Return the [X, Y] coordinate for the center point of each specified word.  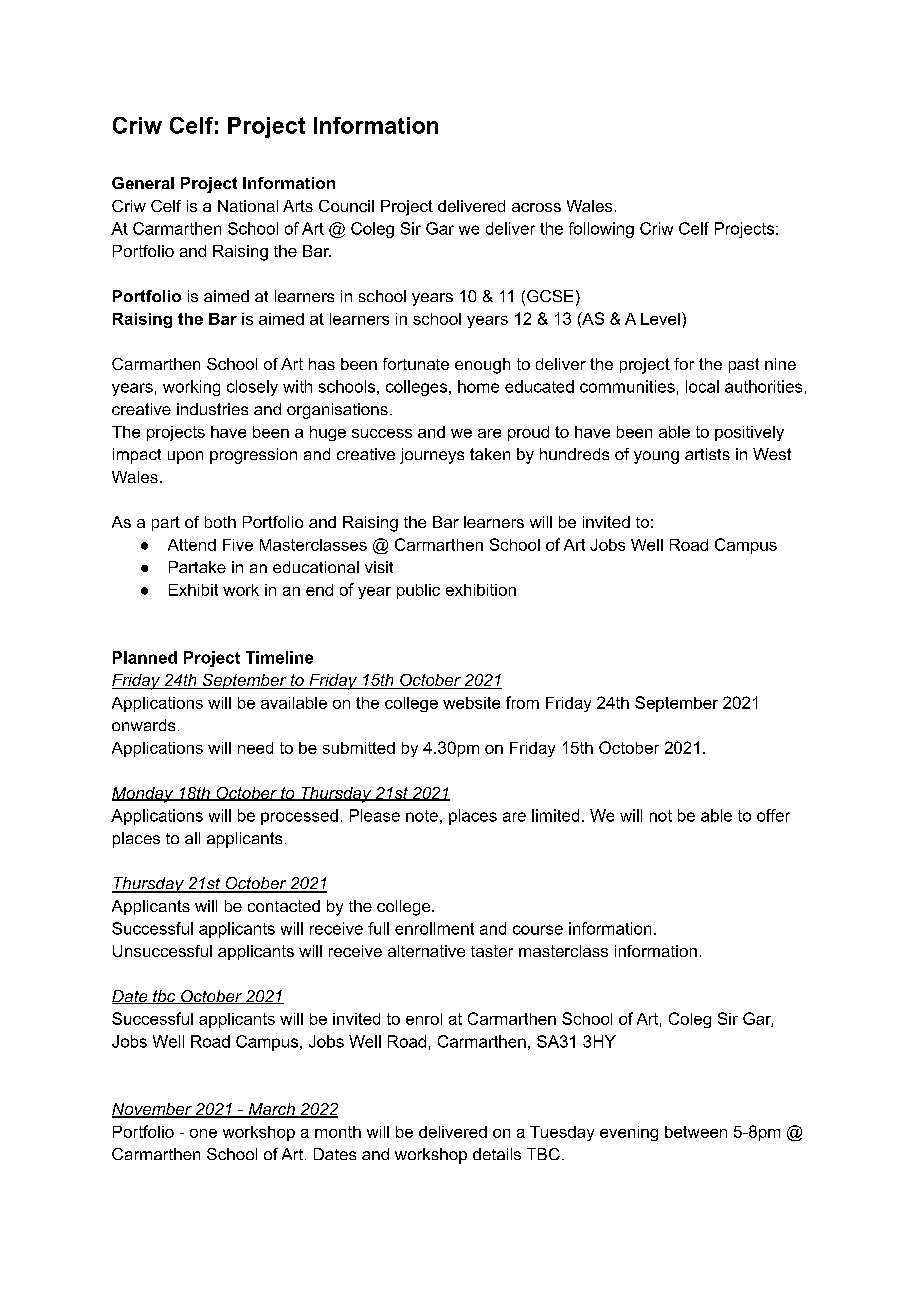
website [471, 703]
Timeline [279, 657]
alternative [426, 951]
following [601, 230]
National [248, 206]
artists [707, 454]
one [203, 1133]
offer [773, 815]
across [536, 207]
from [522, 702]
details [497, 1154]
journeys [432, 456]
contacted [284, 906]
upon [185, 457]
